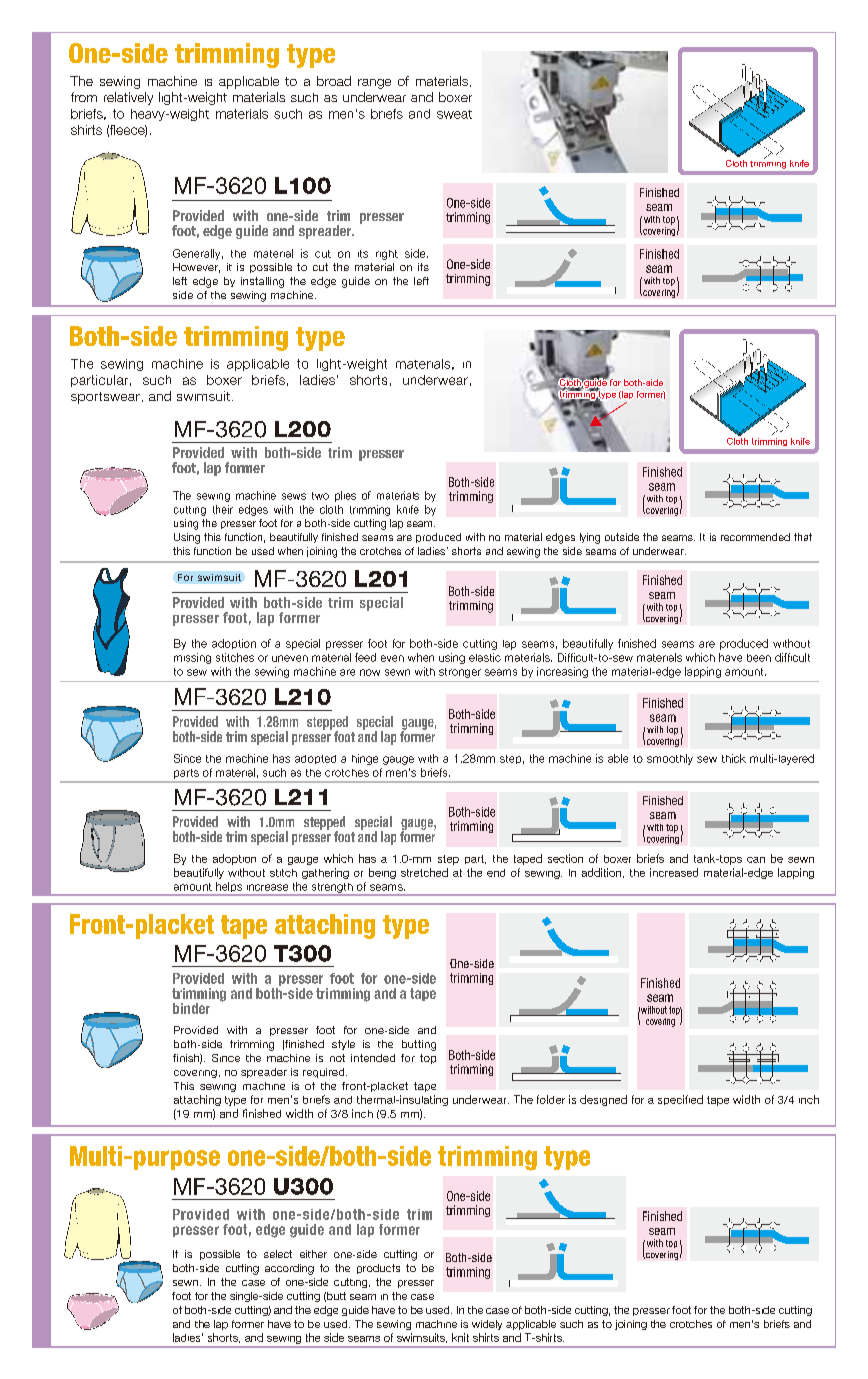 The height and width of the image is (1379, 868). Describe the element at coordinates (680, 1100) in the image. I see `specified` at that location.
